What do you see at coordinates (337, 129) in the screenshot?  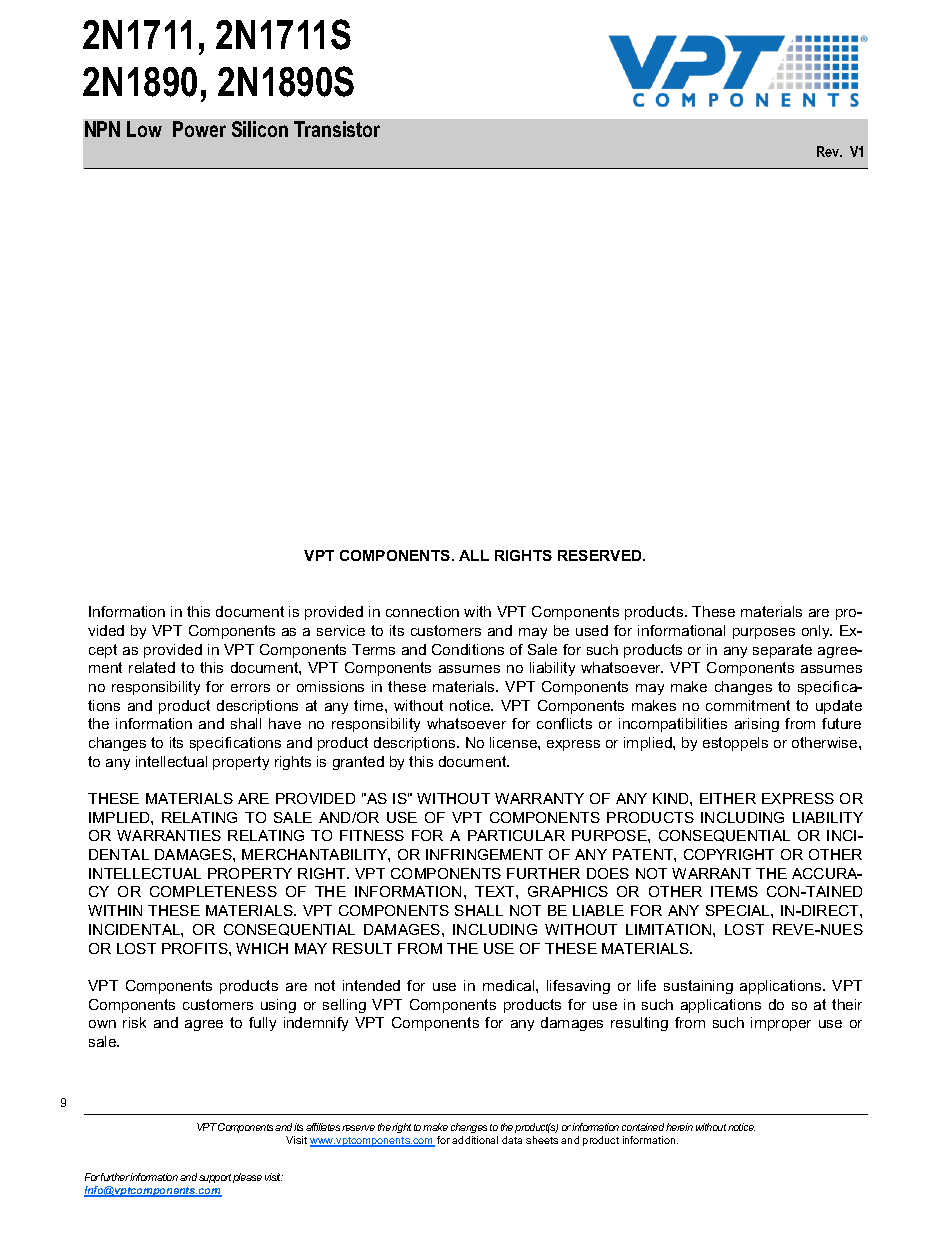 I see `Transistor` at bounding box center [337, 129].
